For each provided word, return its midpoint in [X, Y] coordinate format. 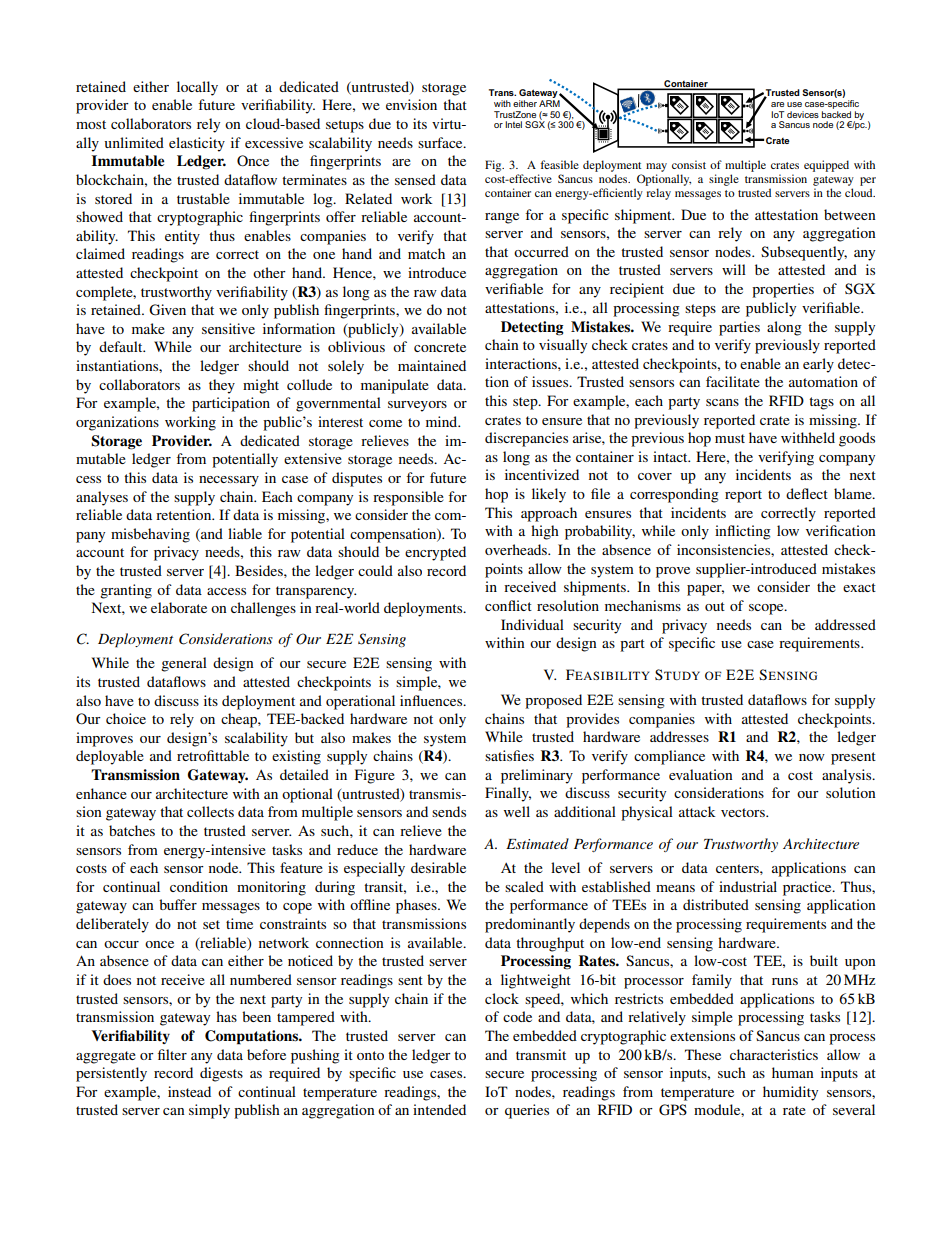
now [812, 757]
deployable [110, 757]
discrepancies [526, 439]
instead [189, 1091]
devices [803, 114]
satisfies [509, 755]
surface [441, 142]
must [730, 438]
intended [439, 1109]
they [222, 386]
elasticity [197, 144]
